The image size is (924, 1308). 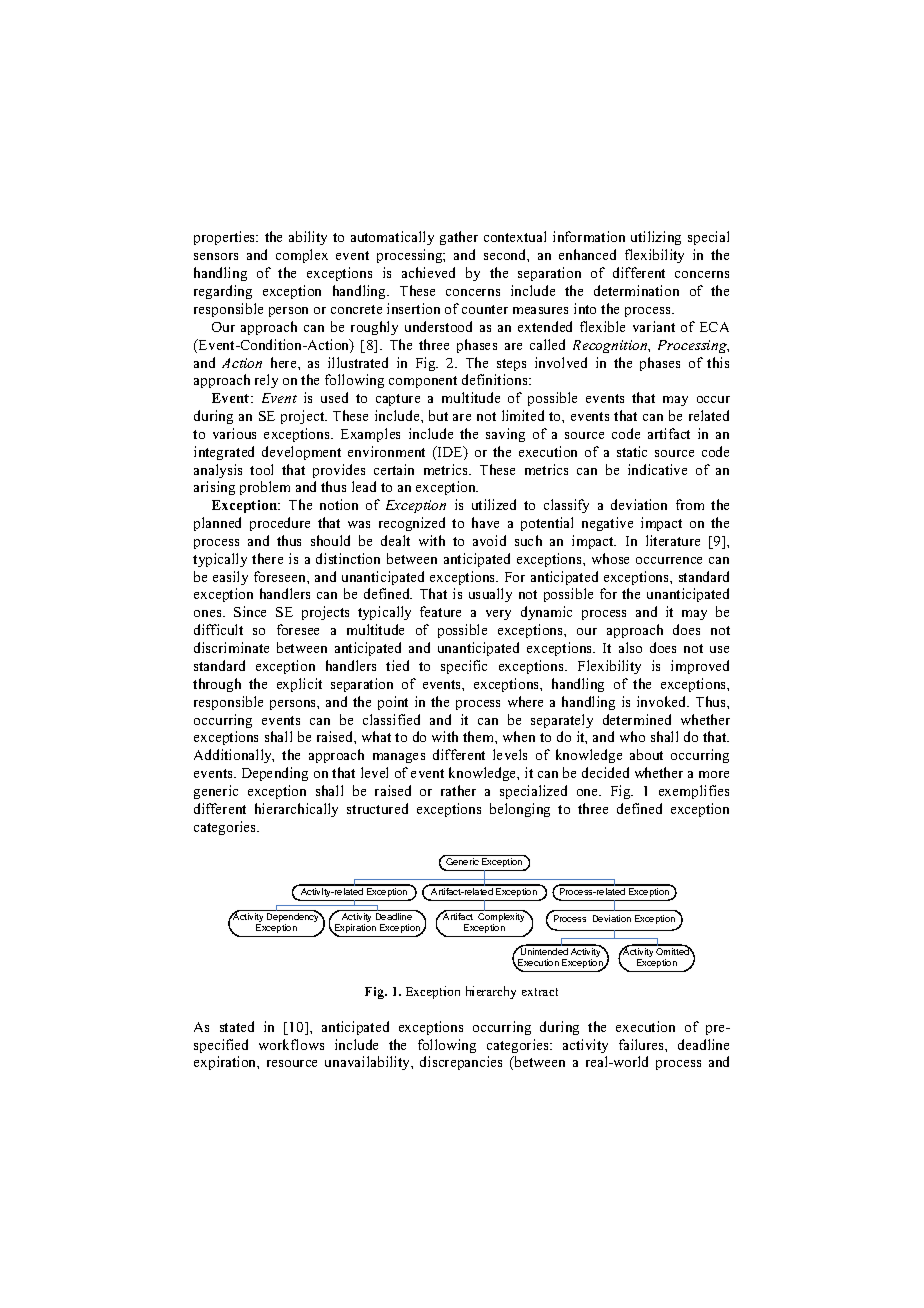 I want to click on properties, so click(x=226, y=238).
